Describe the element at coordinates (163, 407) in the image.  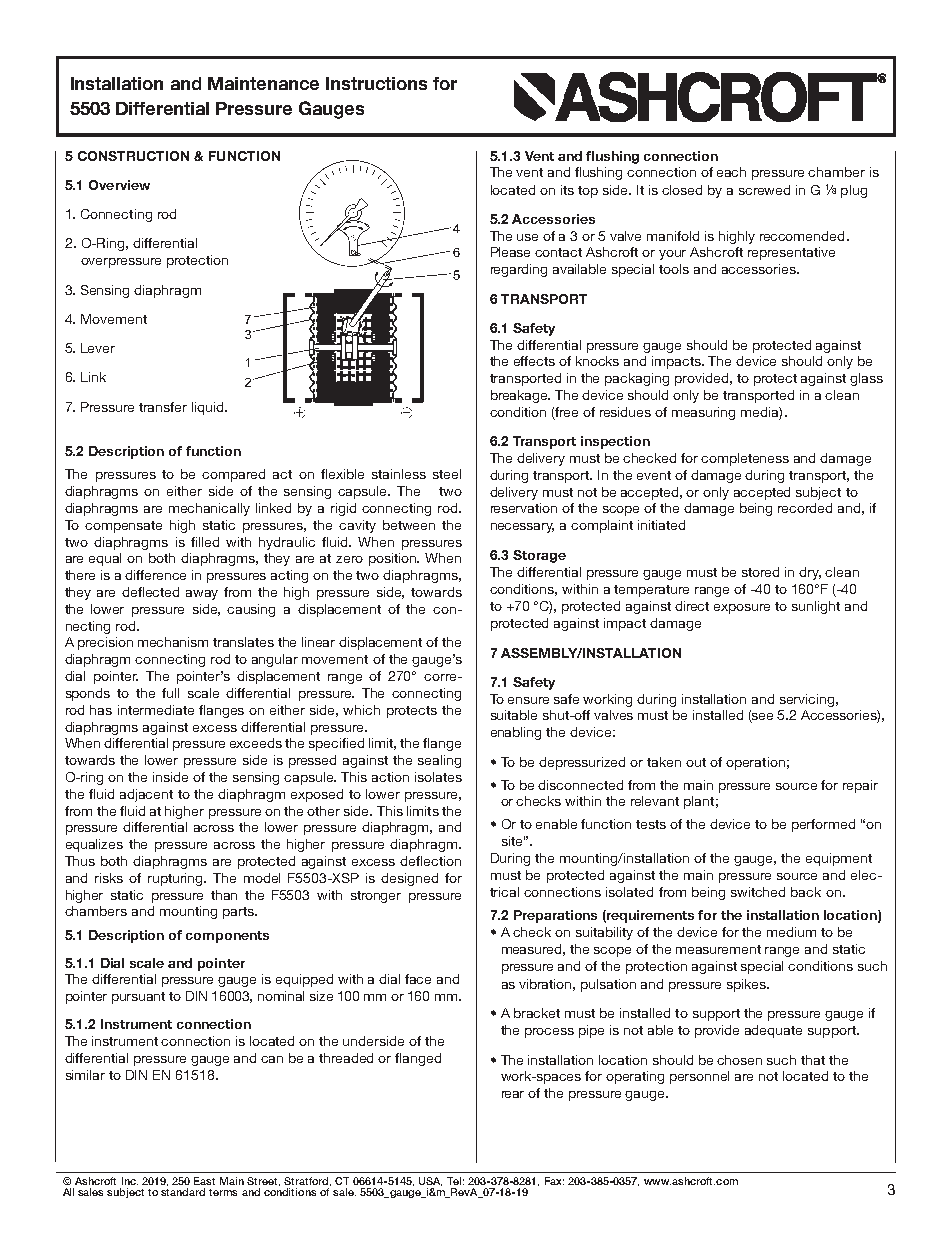
I see `transfer` at that location.
